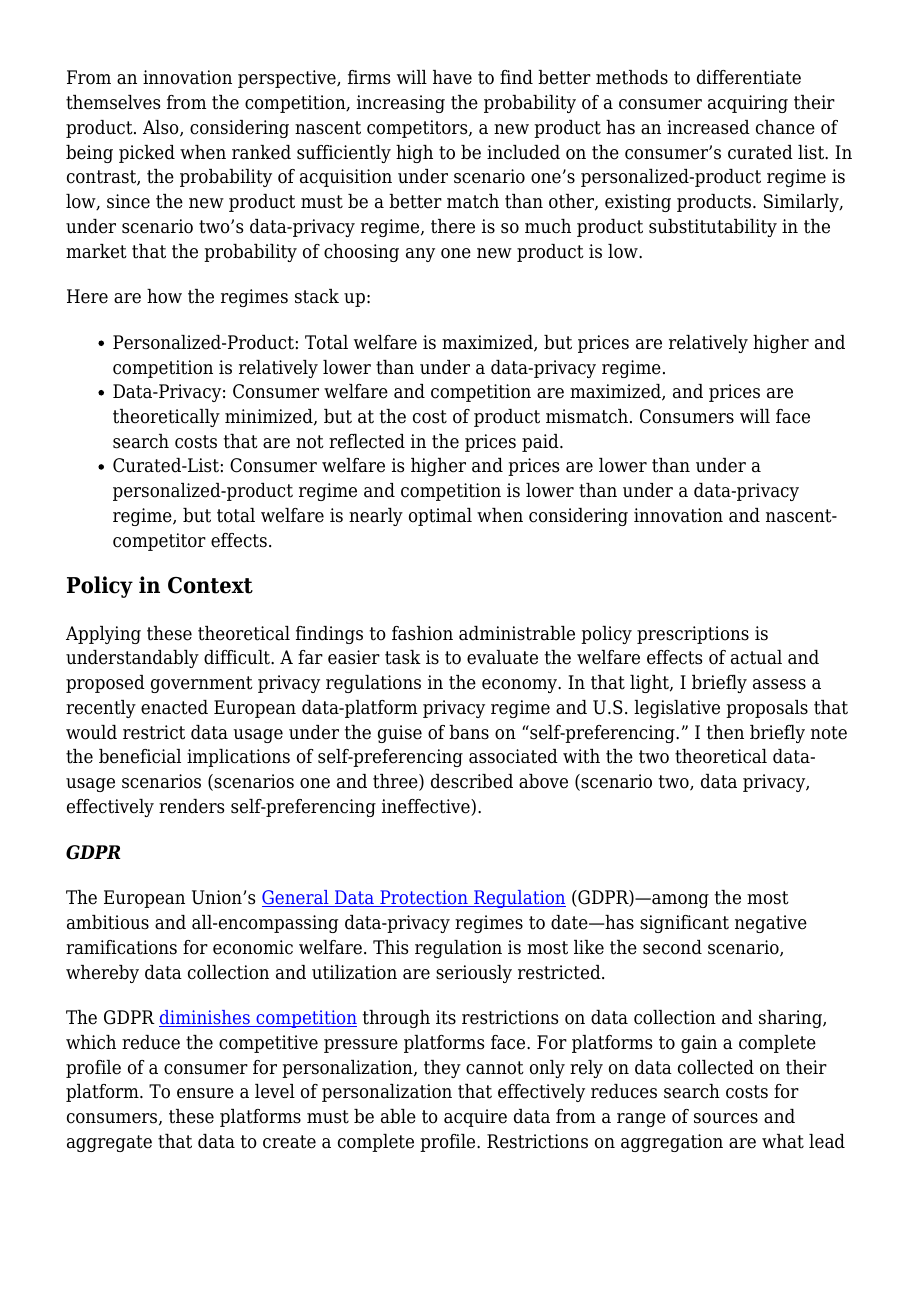 Image resolution: width=924 pixels, height=1308 pixels. Describe the element at coordinates (693, 635) in the screenshot. I see `prescriptions` at that location.
